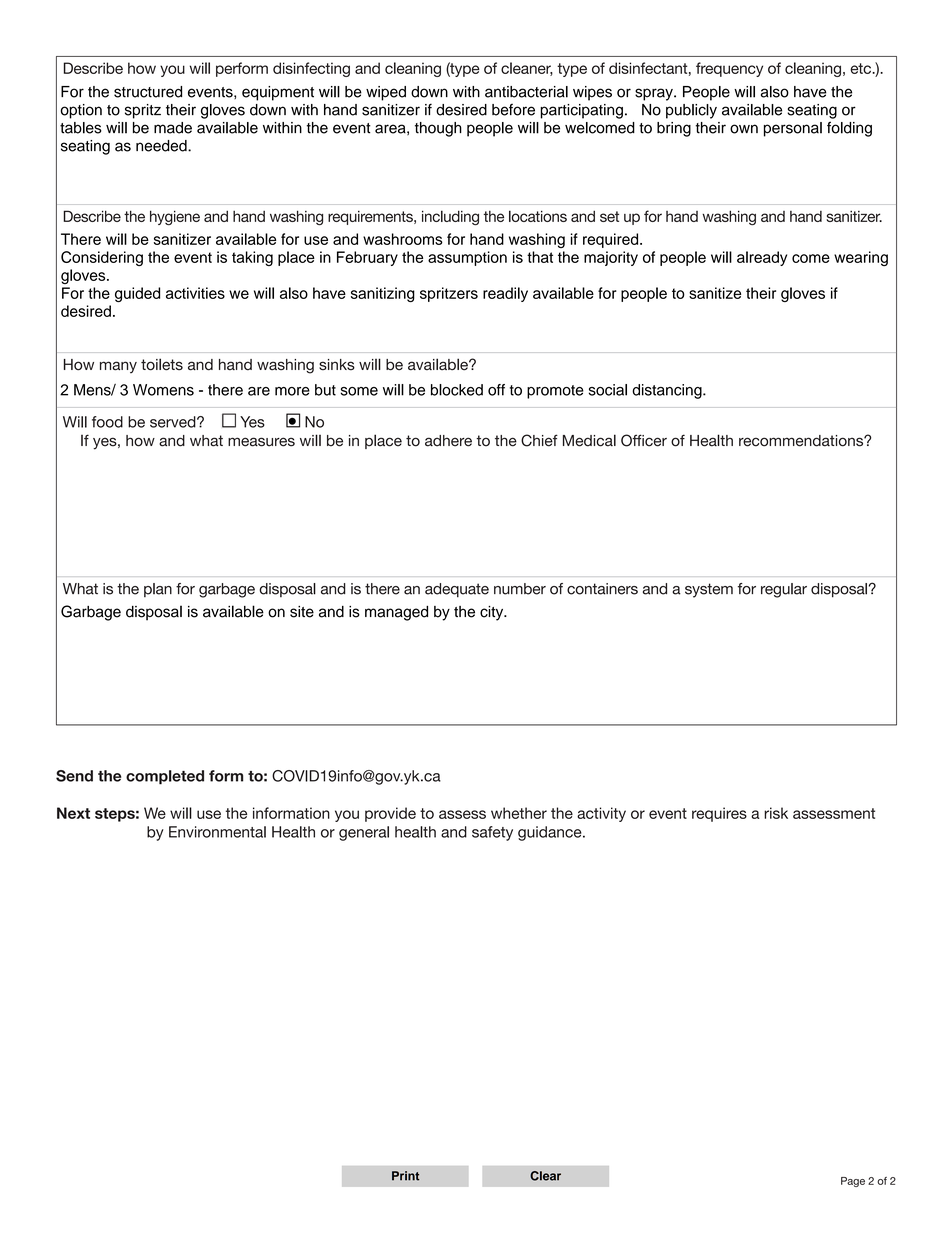 The height and width of the screenshot is (1233, 952). I want to click on Environmental, so click(217, 832).
